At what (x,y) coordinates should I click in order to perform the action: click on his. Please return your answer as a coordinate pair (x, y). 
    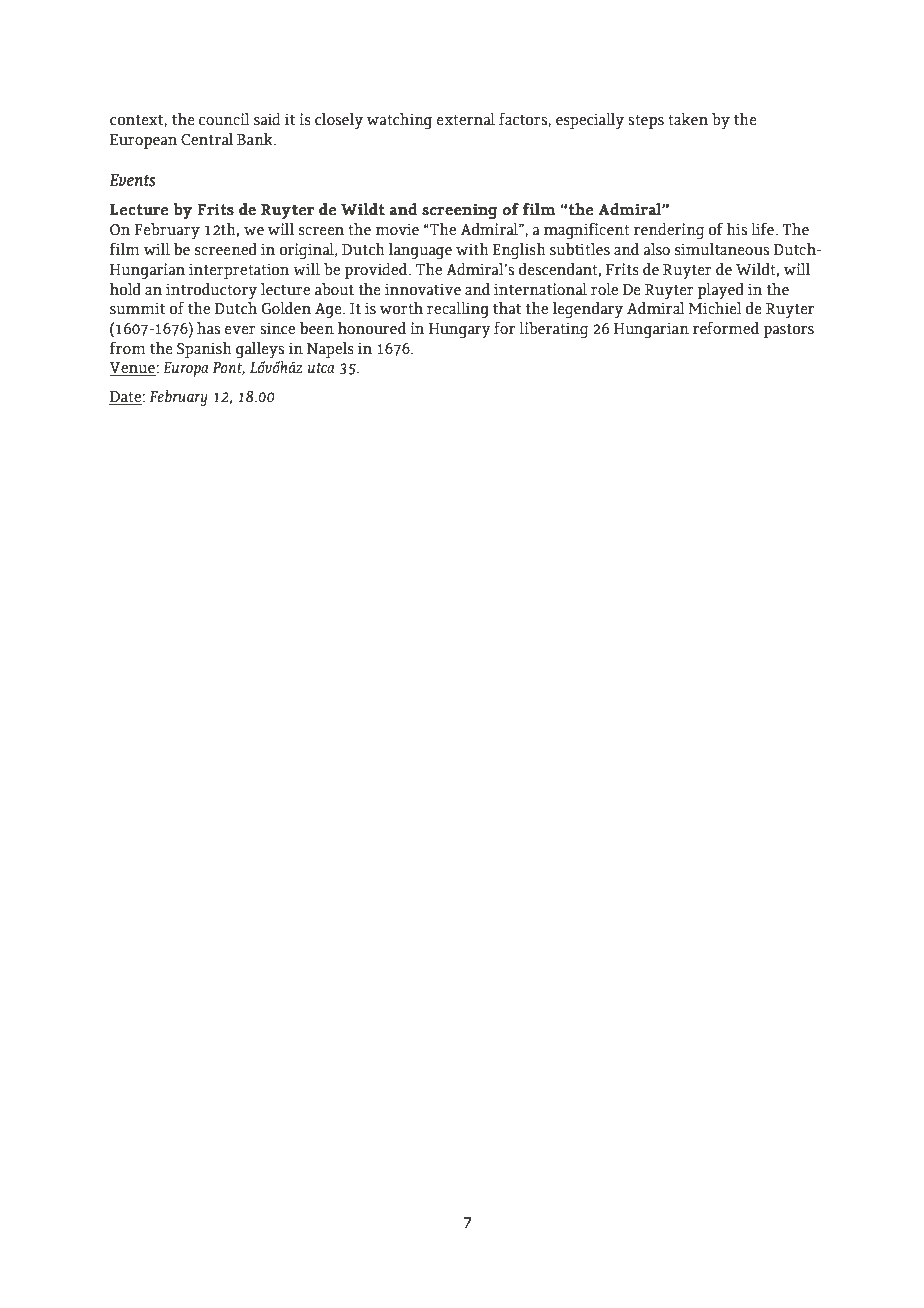
    Looking at the image, I should click on (736, 229).
